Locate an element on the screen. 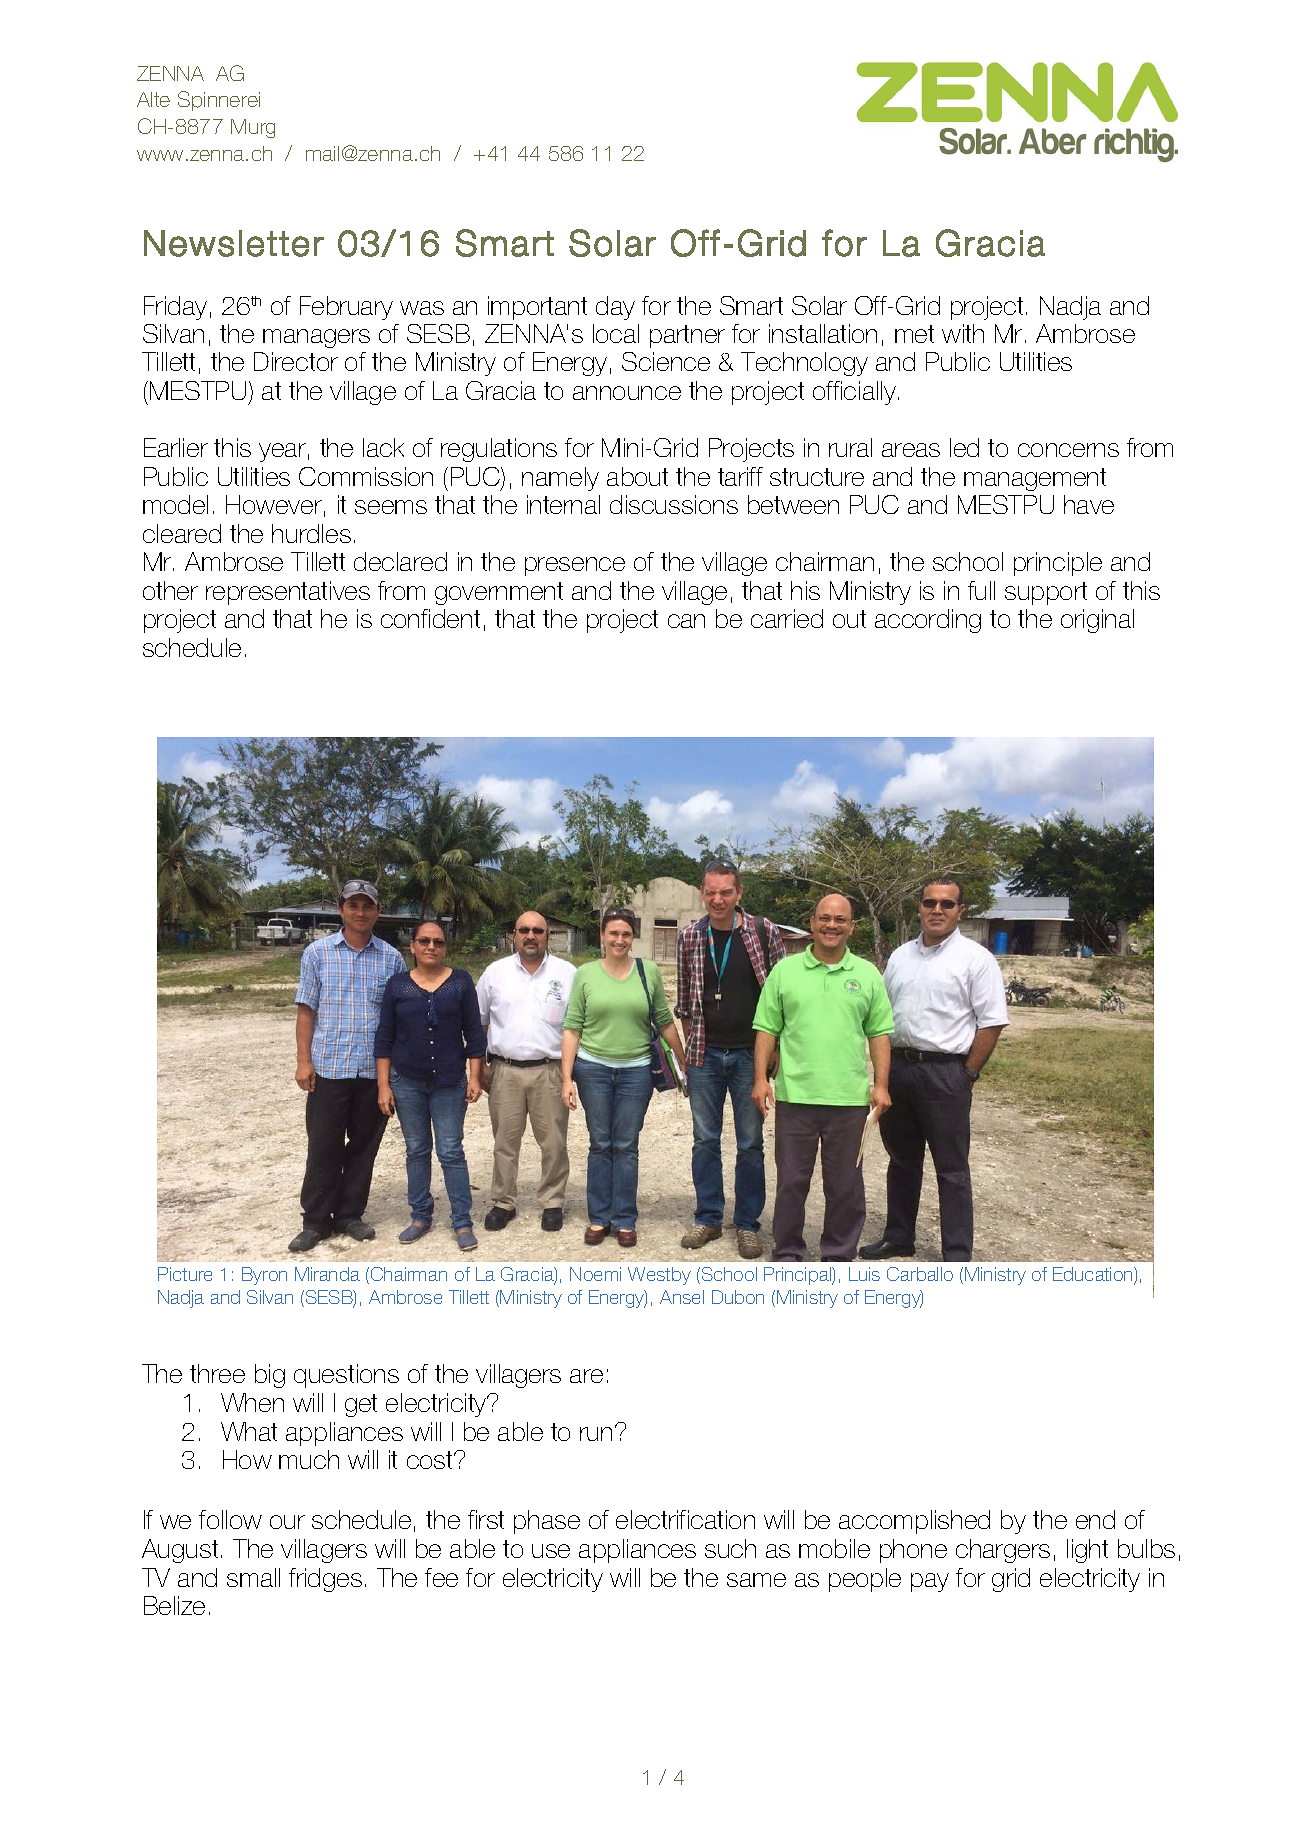 This screenshot has height=1848, width=1307. important is located at coordinates (537, 308).
